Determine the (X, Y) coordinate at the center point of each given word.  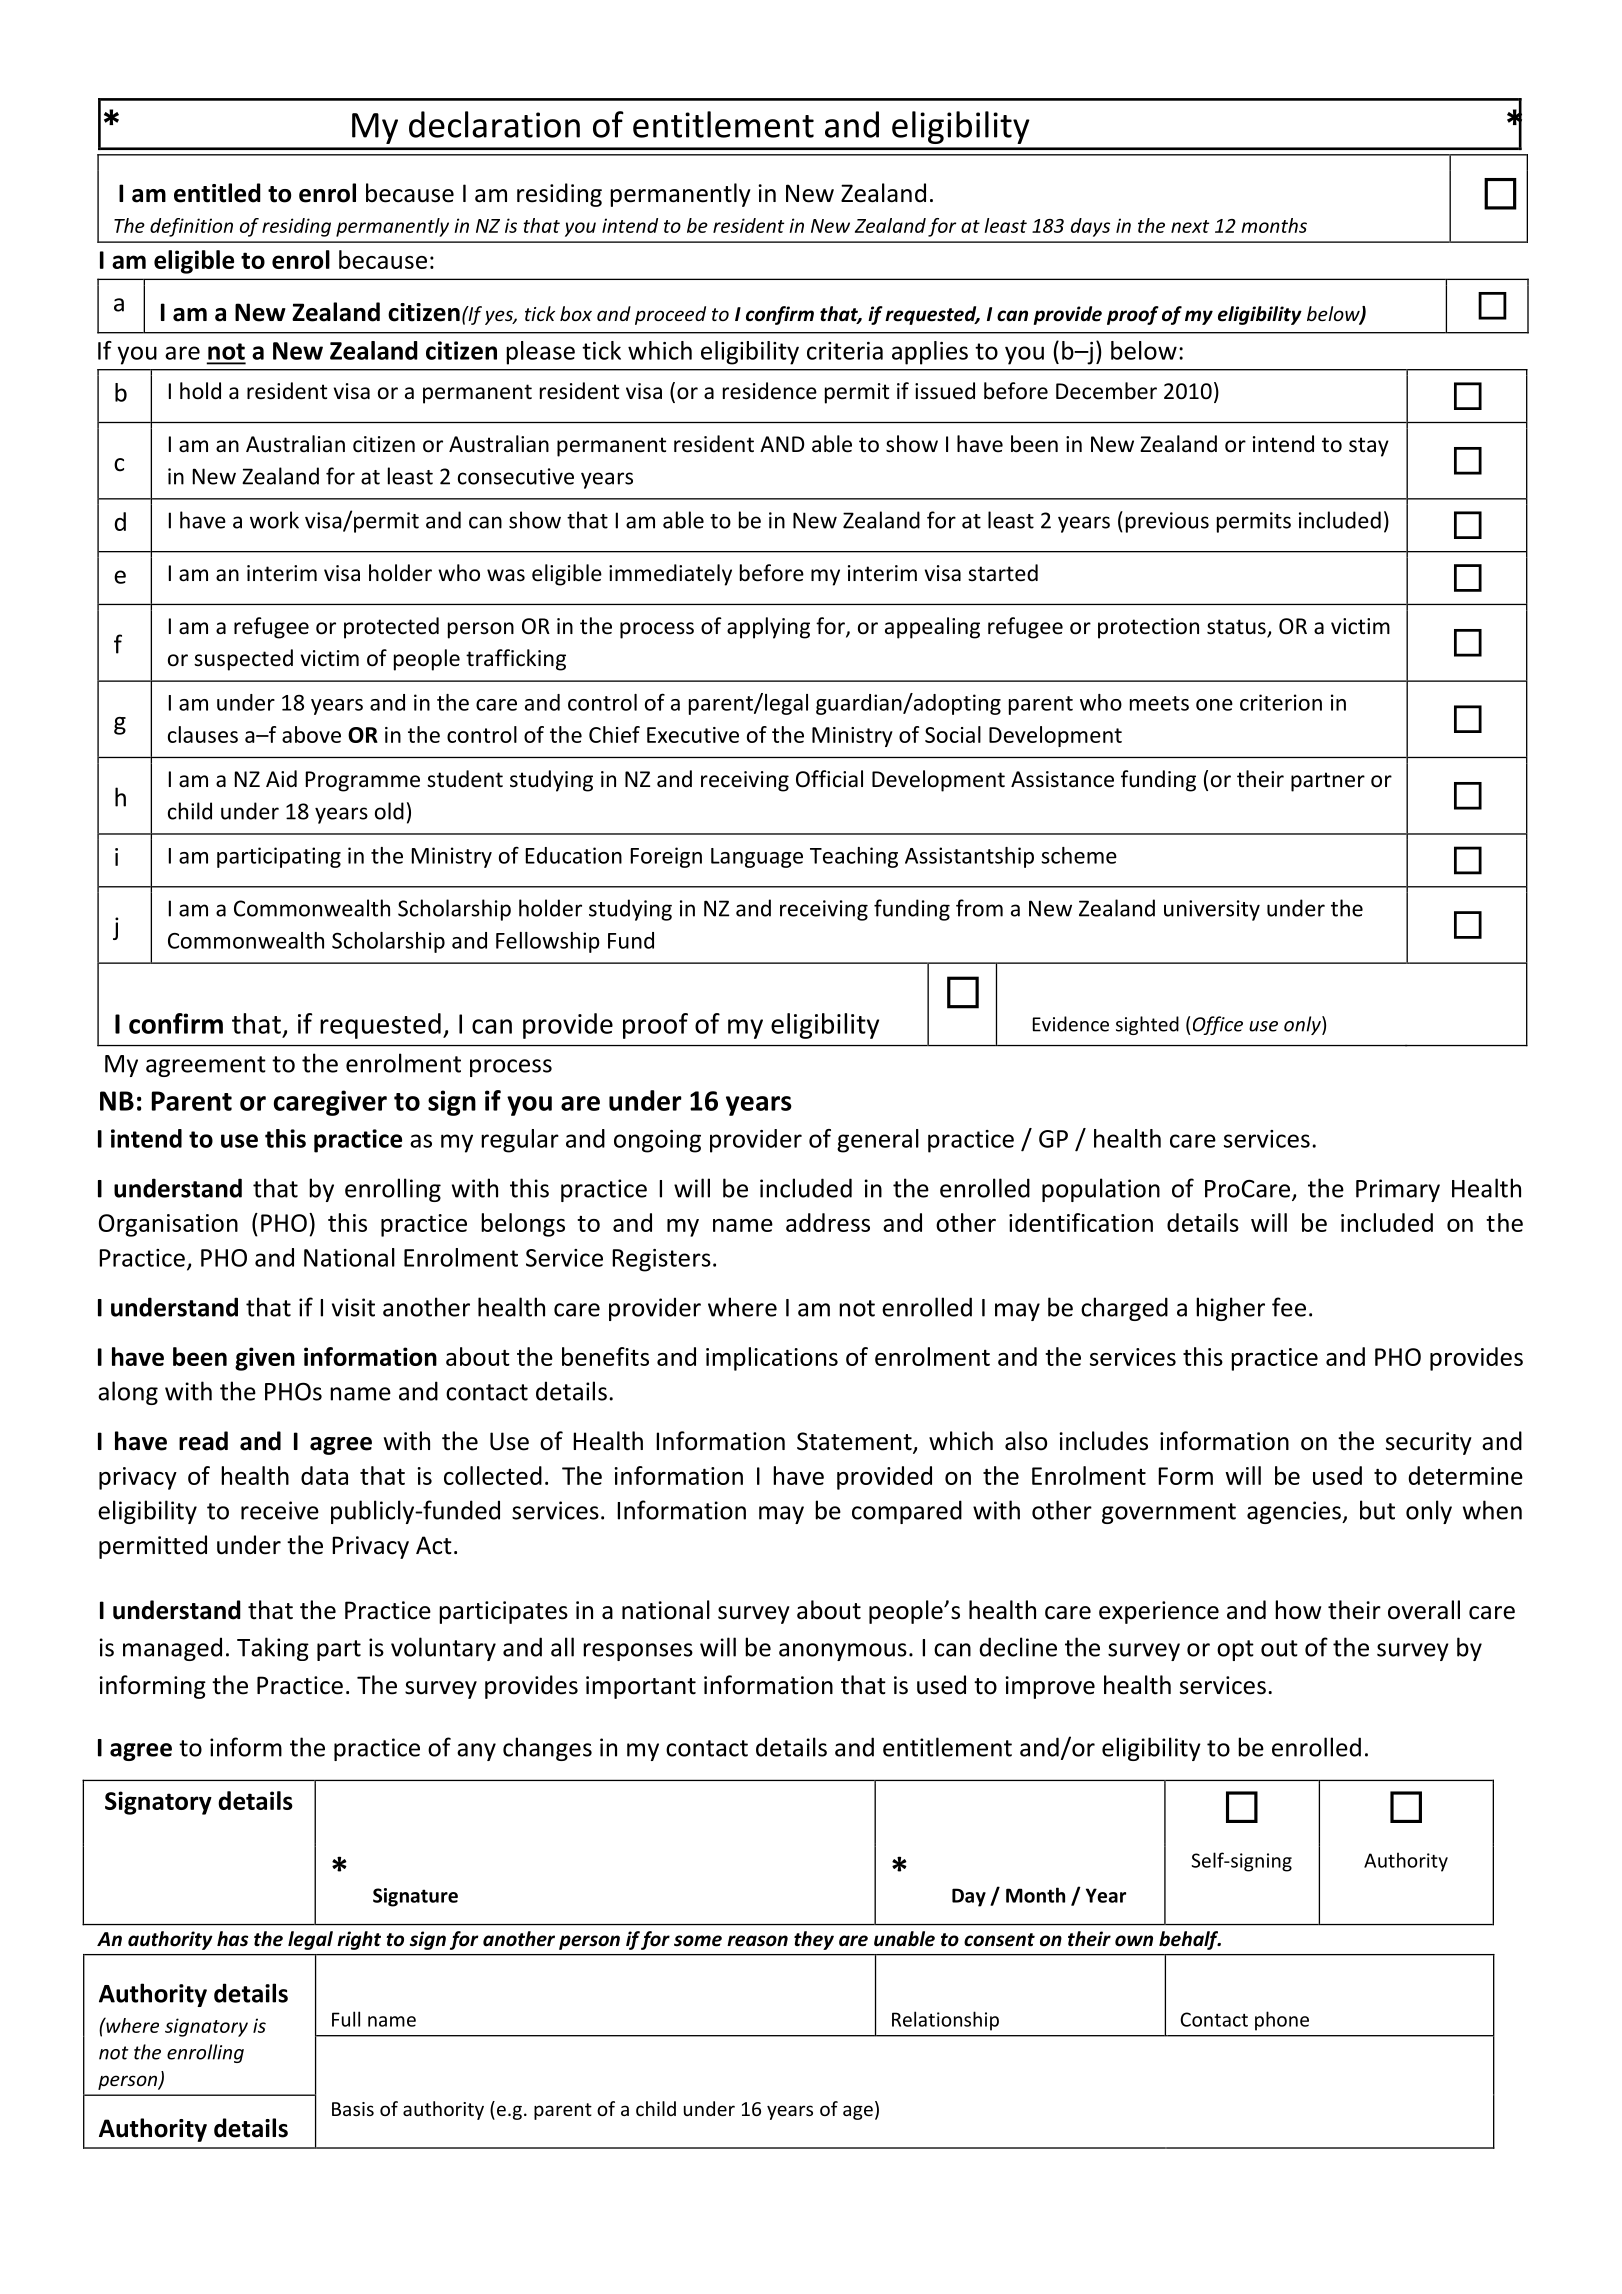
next (1190, 226)
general (878, 1141)
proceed (670, 315)
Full (346, 2019)
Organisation (168, 1225)
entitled (217, 193)
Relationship (945, 2021)
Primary (1398, 1190)
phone (1282, 2021)
